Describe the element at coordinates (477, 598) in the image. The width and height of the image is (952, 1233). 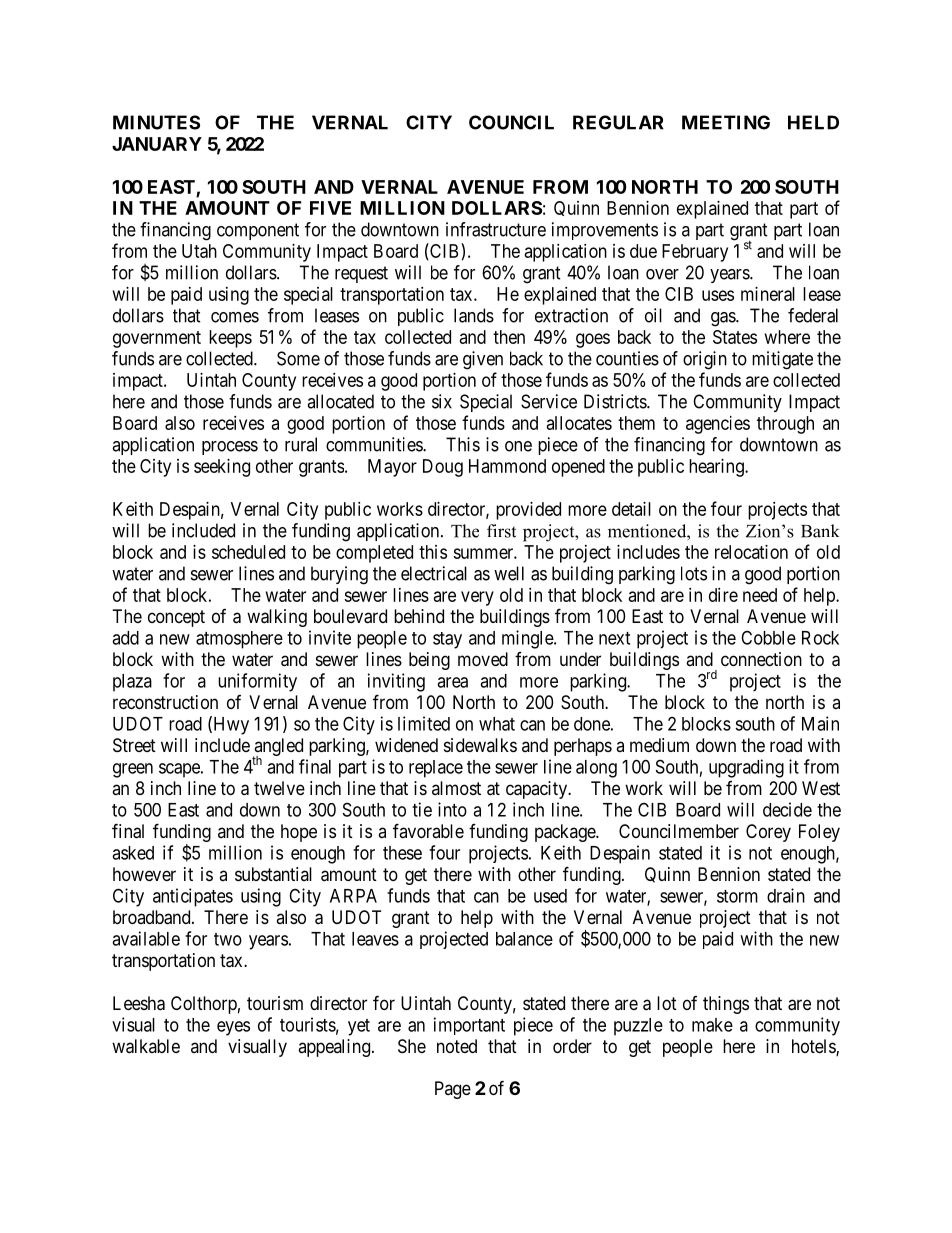
I see `very` at that location.
